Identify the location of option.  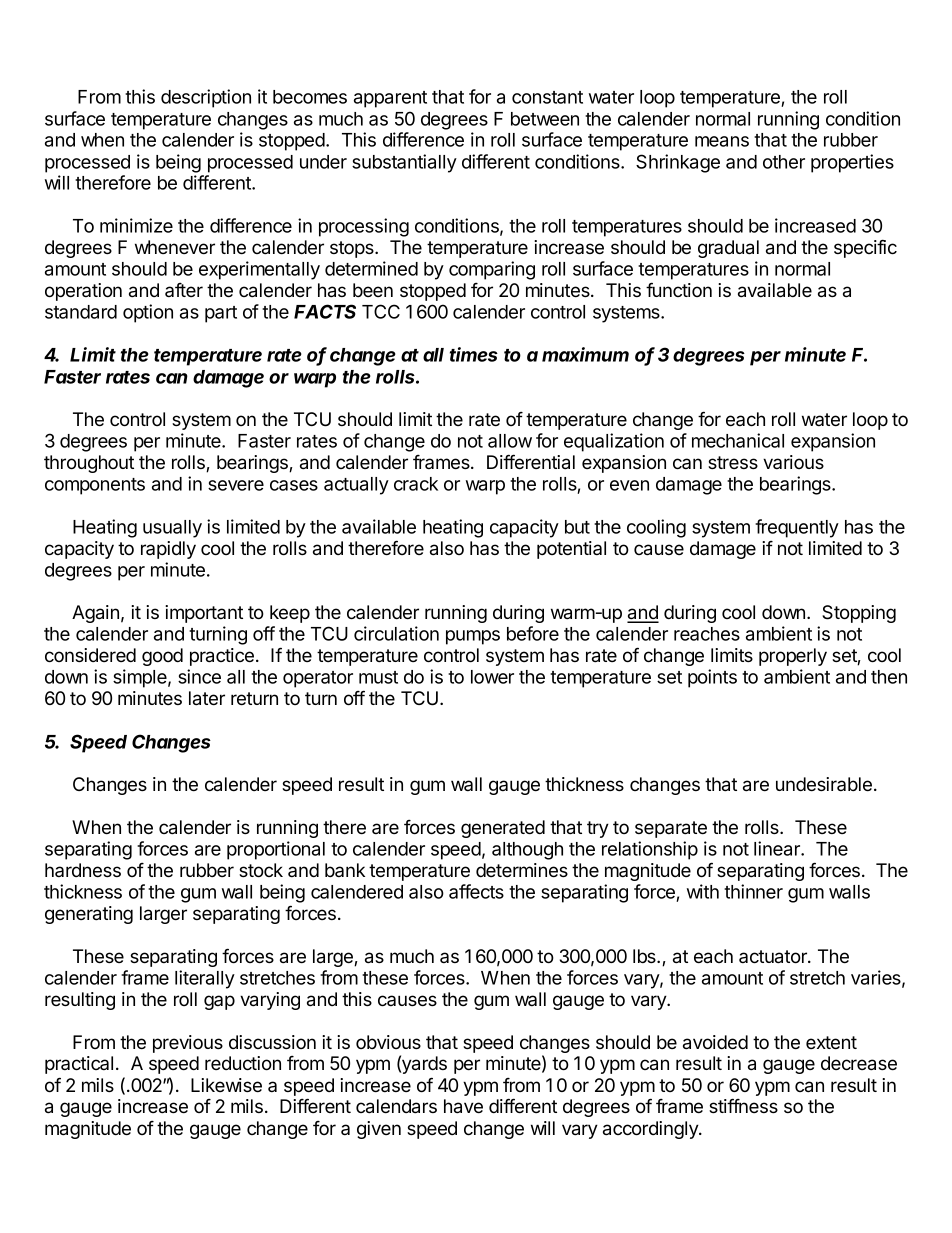
(148, 313).
